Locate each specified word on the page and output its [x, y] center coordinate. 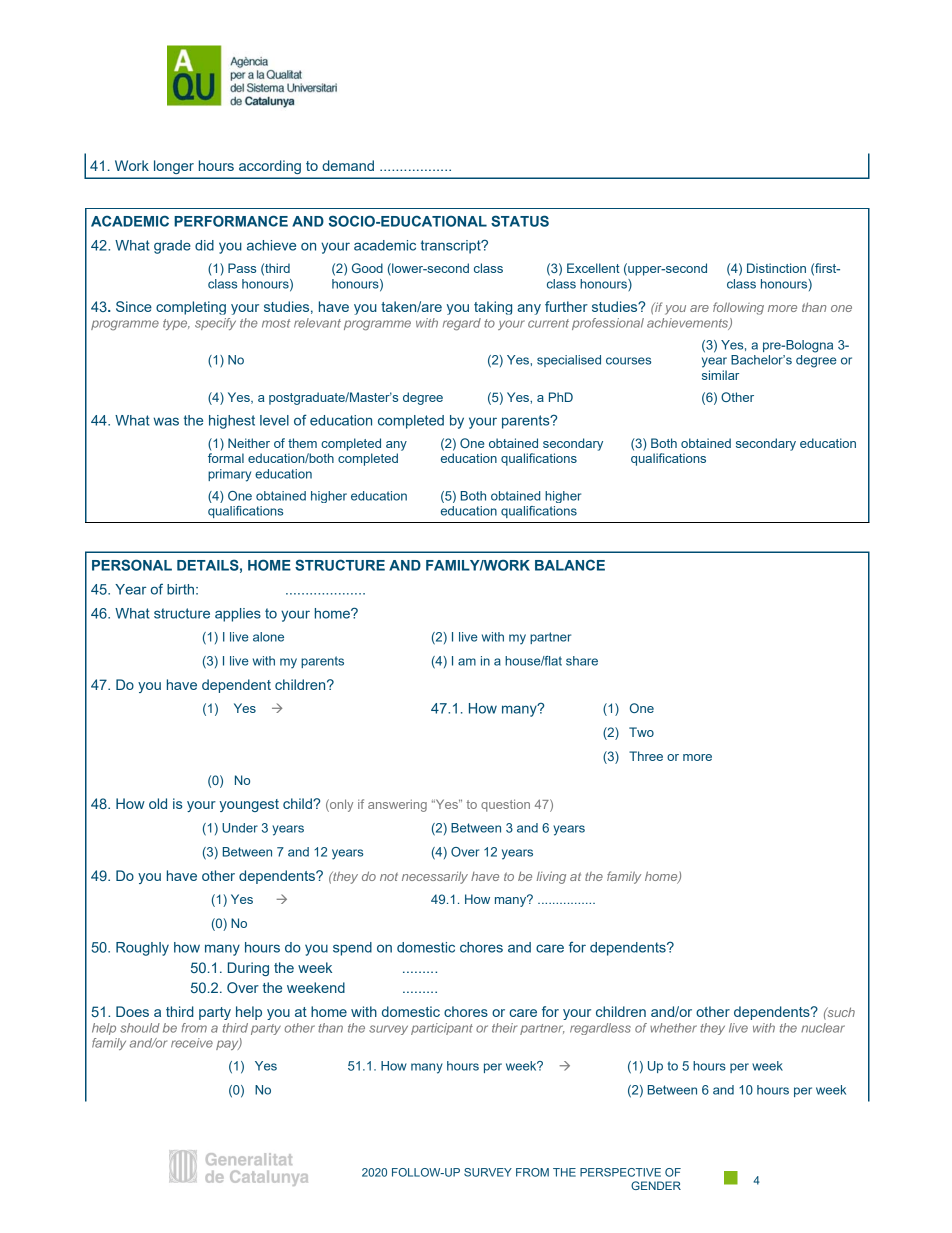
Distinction [776, 268]
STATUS [520, 221]
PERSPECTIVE [620, 1172]
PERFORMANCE [231, 221]
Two [641, 732]
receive [192, 1043]
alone [268, 637]
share [582, 661]
